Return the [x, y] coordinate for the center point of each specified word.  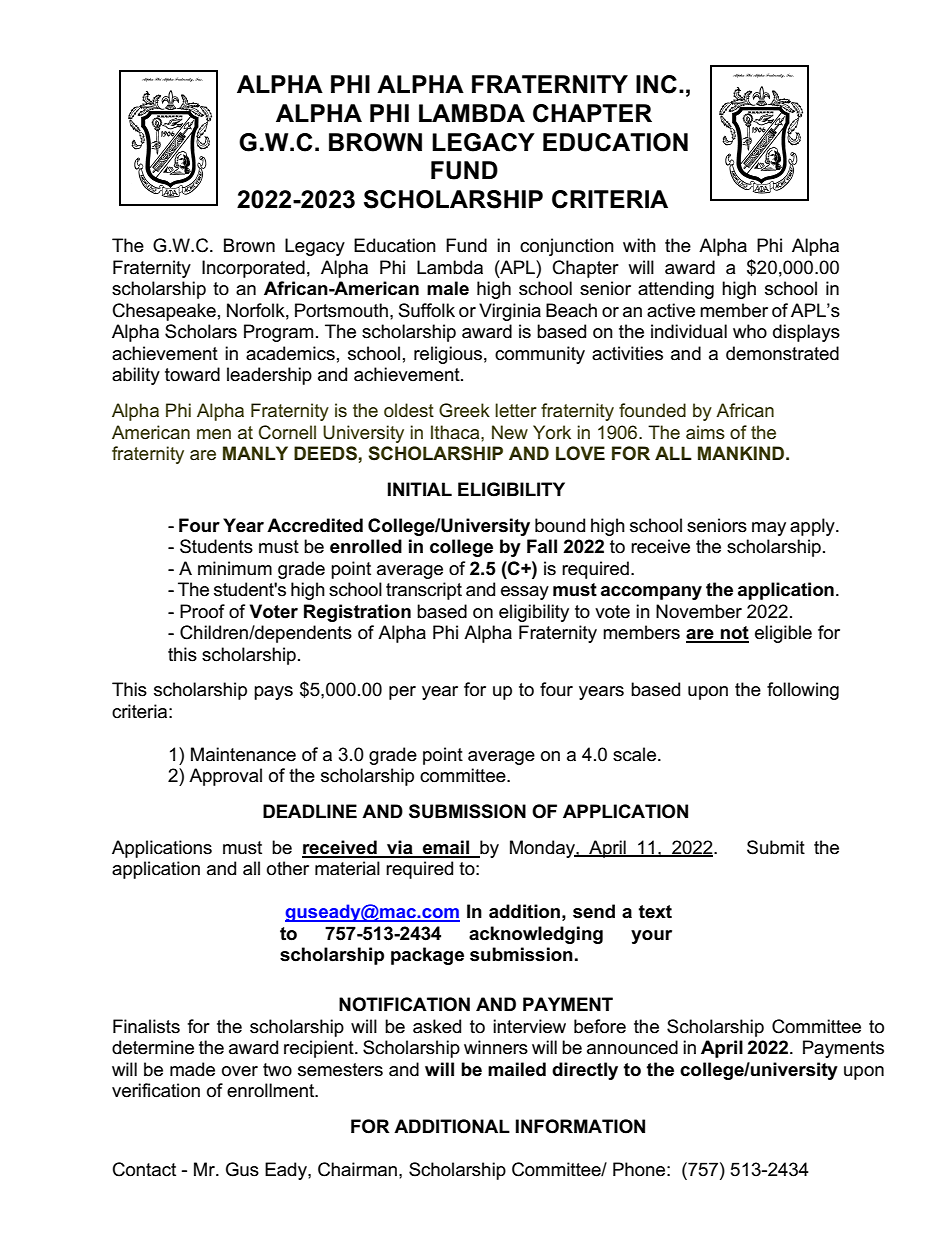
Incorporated [253, 269]
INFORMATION [580, 1126]
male [448, 288]
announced [632, 1047]
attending [676, 290]
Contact [144, 1169]
